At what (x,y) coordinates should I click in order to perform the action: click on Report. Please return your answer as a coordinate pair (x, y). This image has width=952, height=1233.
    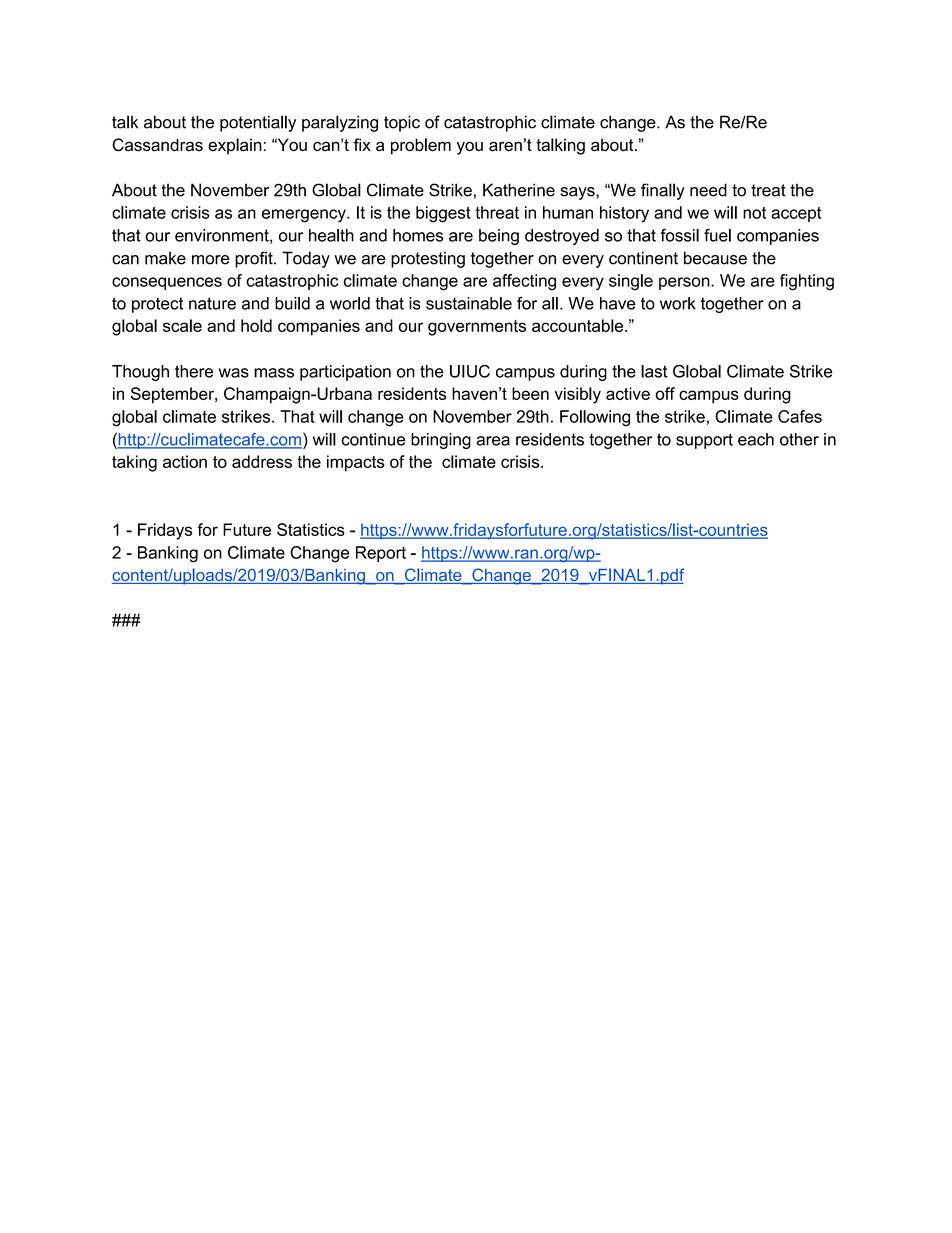
    Looking at the image, I should click on (381, 554).
